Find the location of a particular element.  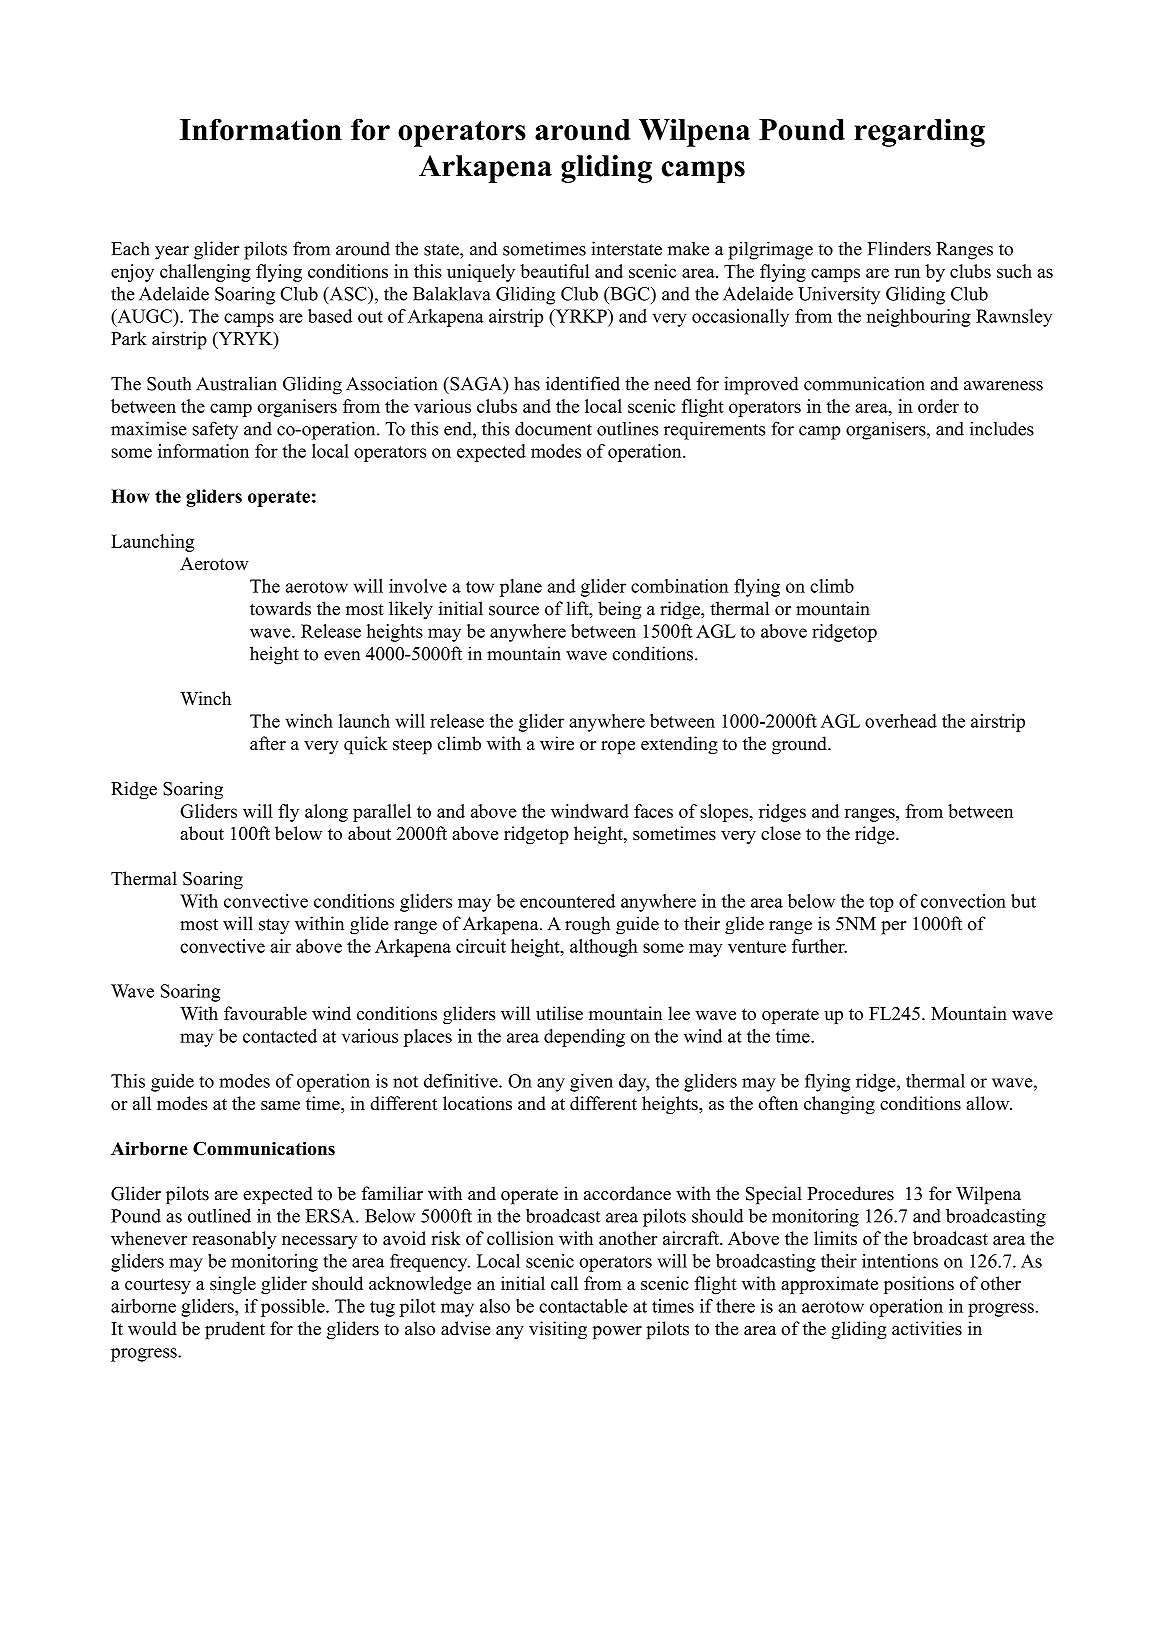

regarding is located at coordinates (919, 133).
